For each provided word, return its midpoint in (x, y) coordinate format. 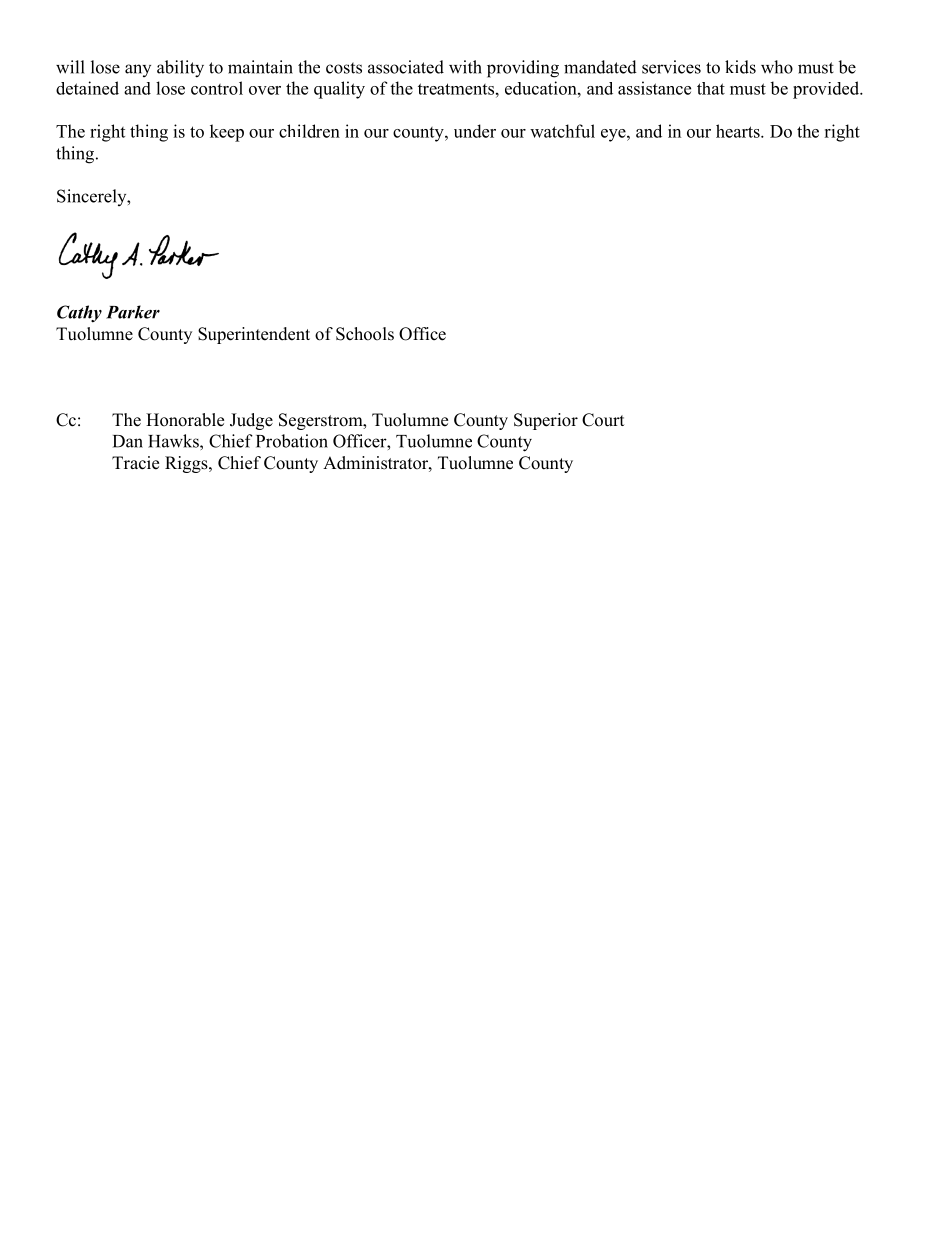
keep (227, 133)
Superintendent (254, 335)
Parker (133, 312)
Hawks (174, 441)
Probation (292, 441)
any (138, 70)
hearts (739, 131)
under (475, 131)
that (711, 88)
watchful (562, 131)
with (465, 67)
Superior (546, 421)
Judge (251, 421)
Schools (365, 334)
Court (603, 420)
